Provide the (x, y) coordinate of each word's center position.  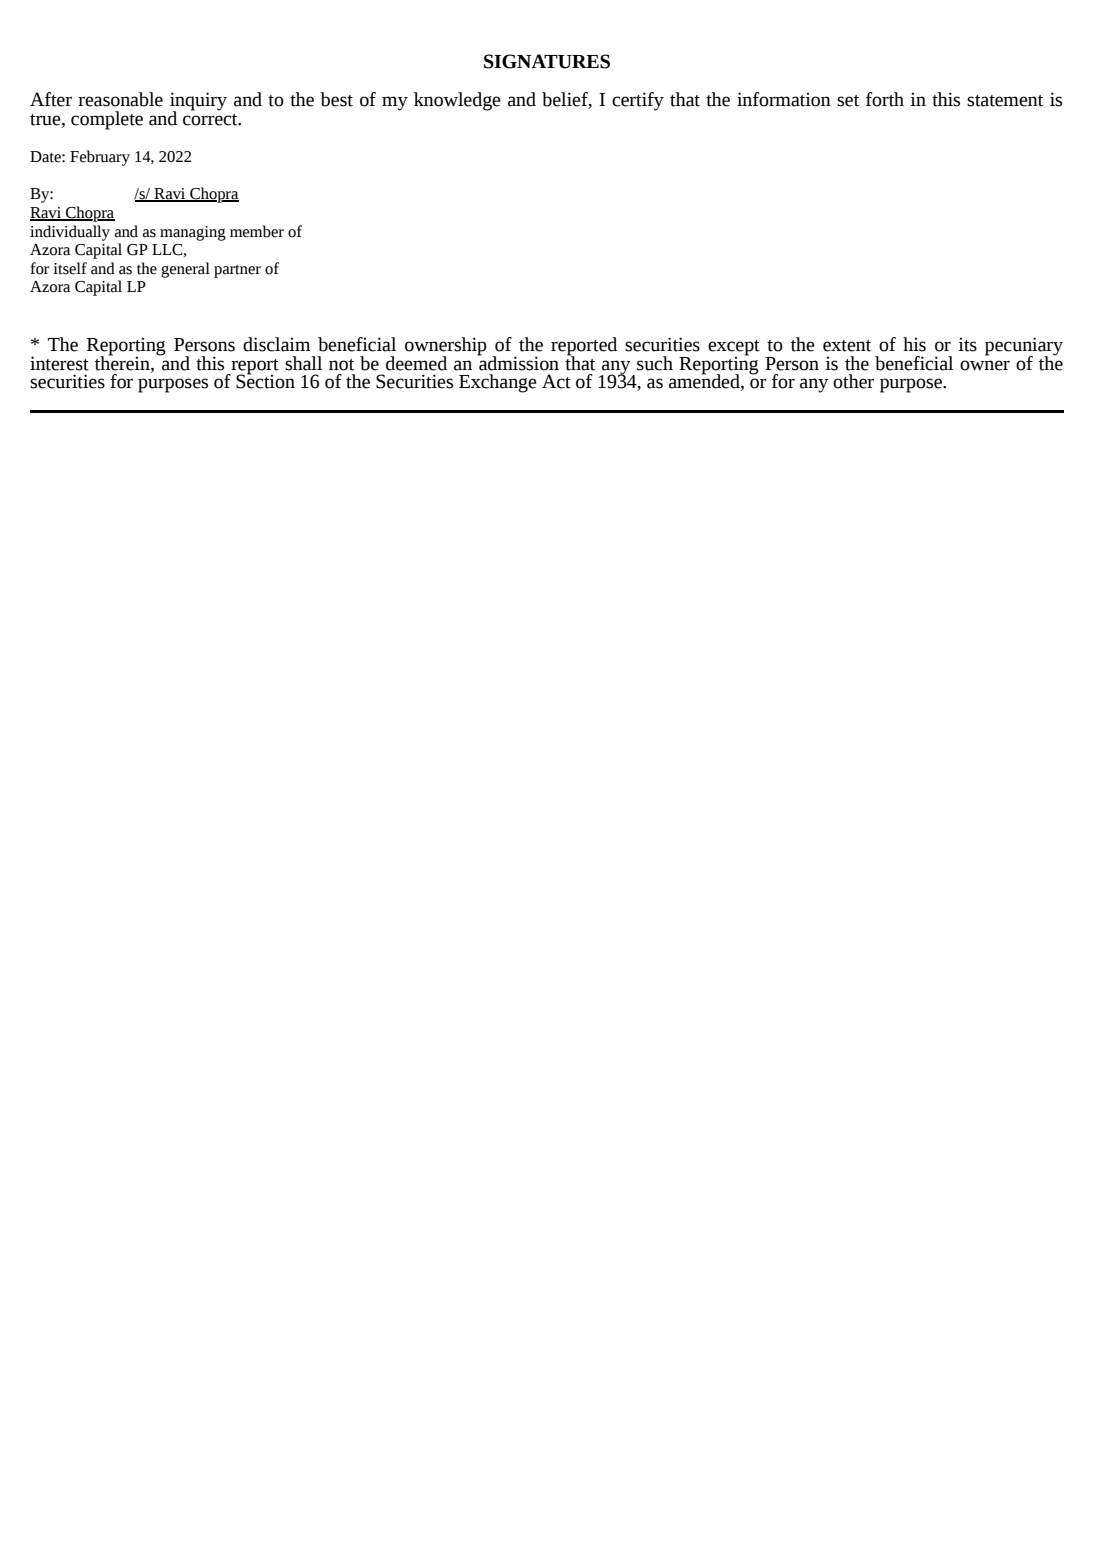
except (734, 349)
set (848, 101)
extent (847, 346)
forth (885, 99)
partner (237, 271)
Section (265, 380)
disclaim (276, 344)
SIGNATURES (547, 61)
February (100, 158)
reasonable (120, 99)
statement (1005, 101)
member (257, 231)
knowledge (457, 101)
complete (107, 120)
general (185, 270)
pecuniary (1024, 347)
